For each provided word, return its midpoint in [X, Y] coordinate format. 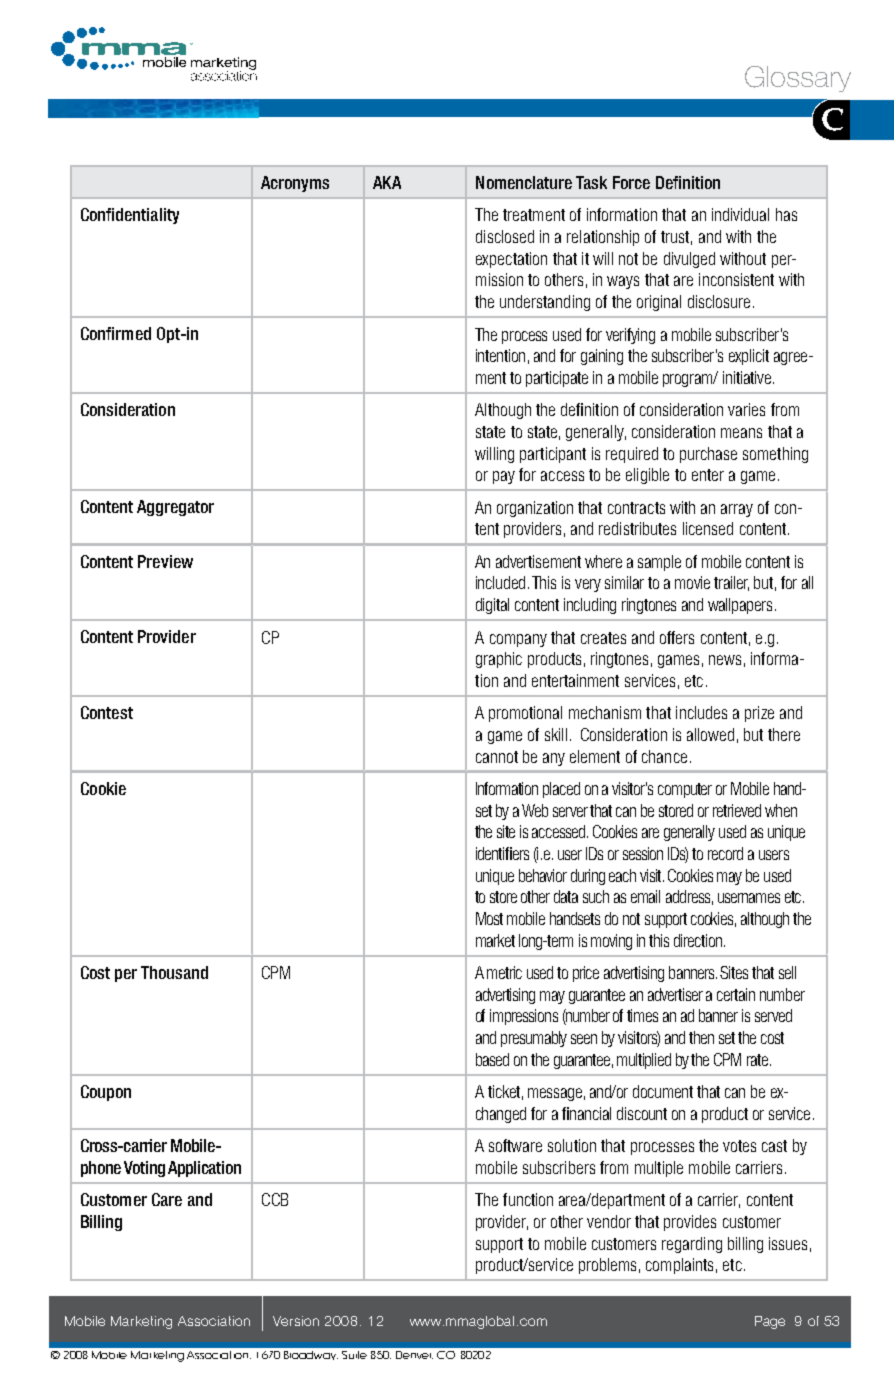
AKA [387, 182]
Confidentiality [130, 216]
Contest [107, 712]
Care [167, 1199]
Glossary [798, 79]
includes [701, 712]
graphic [499, 660]
